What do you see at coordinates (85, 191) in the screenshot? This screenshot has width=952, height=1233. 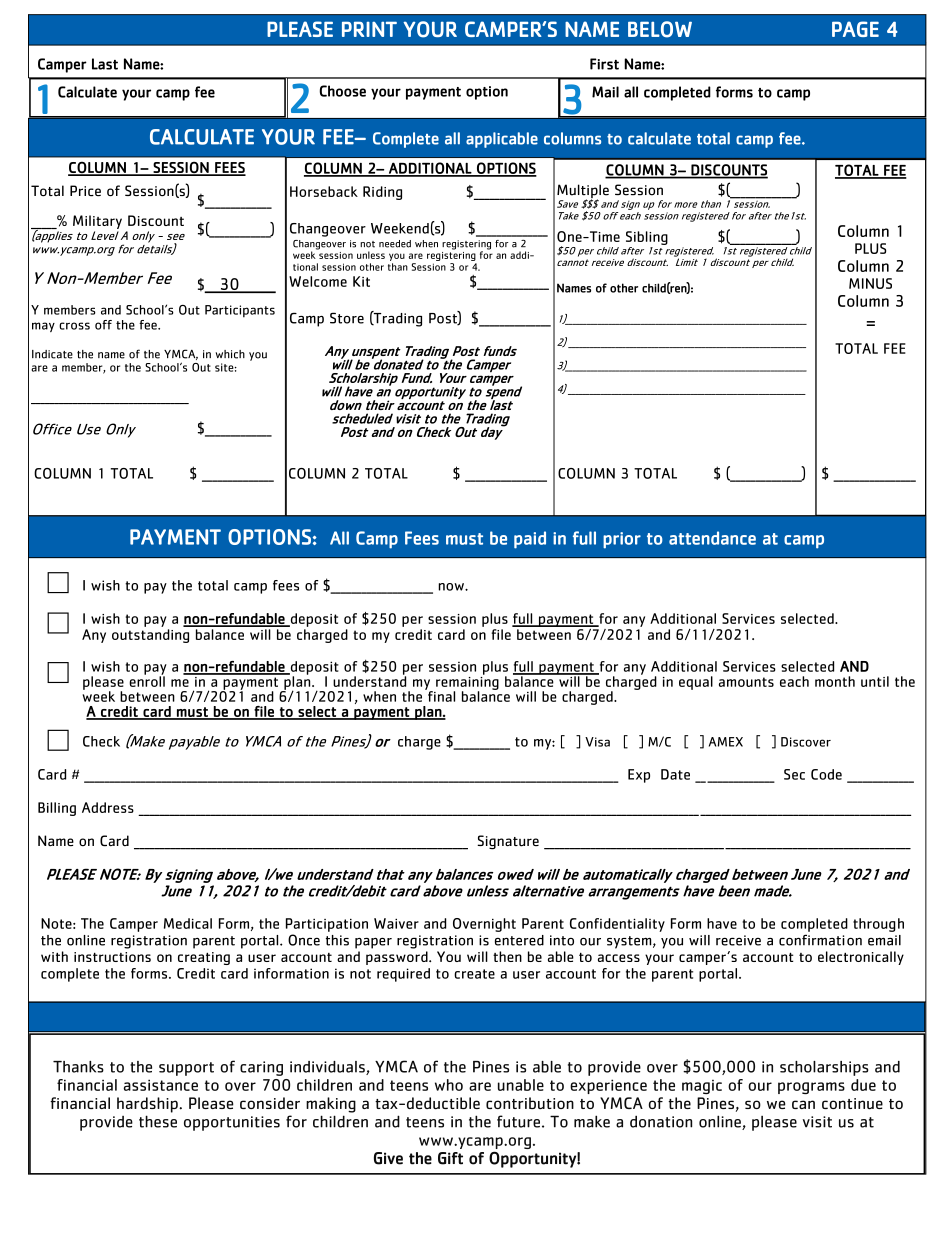 I see `Price` at bounding box center [85, 191].
